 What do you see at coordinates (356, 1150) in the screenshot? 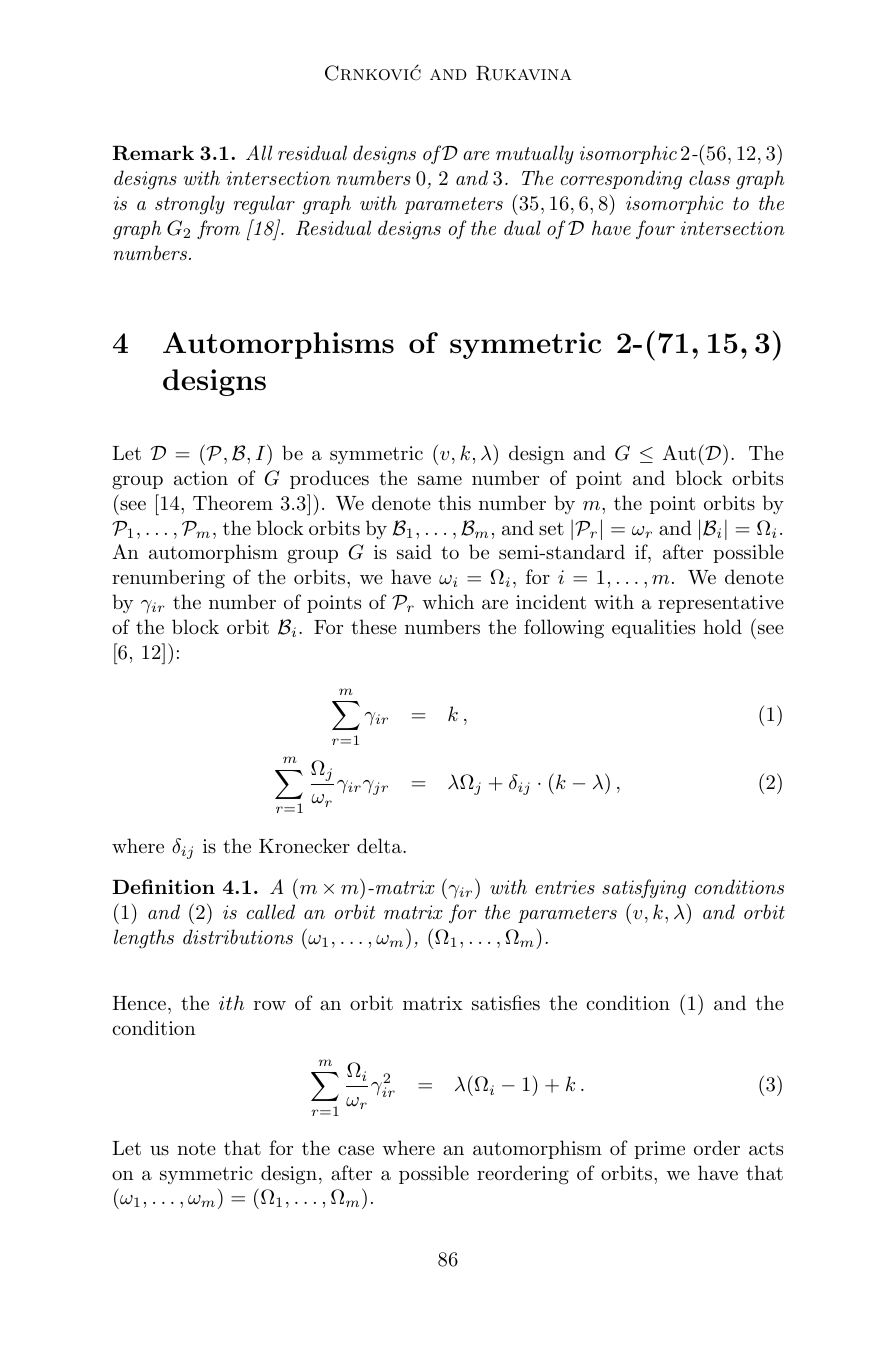
I see `case` at bounding box center [356, 1150].
